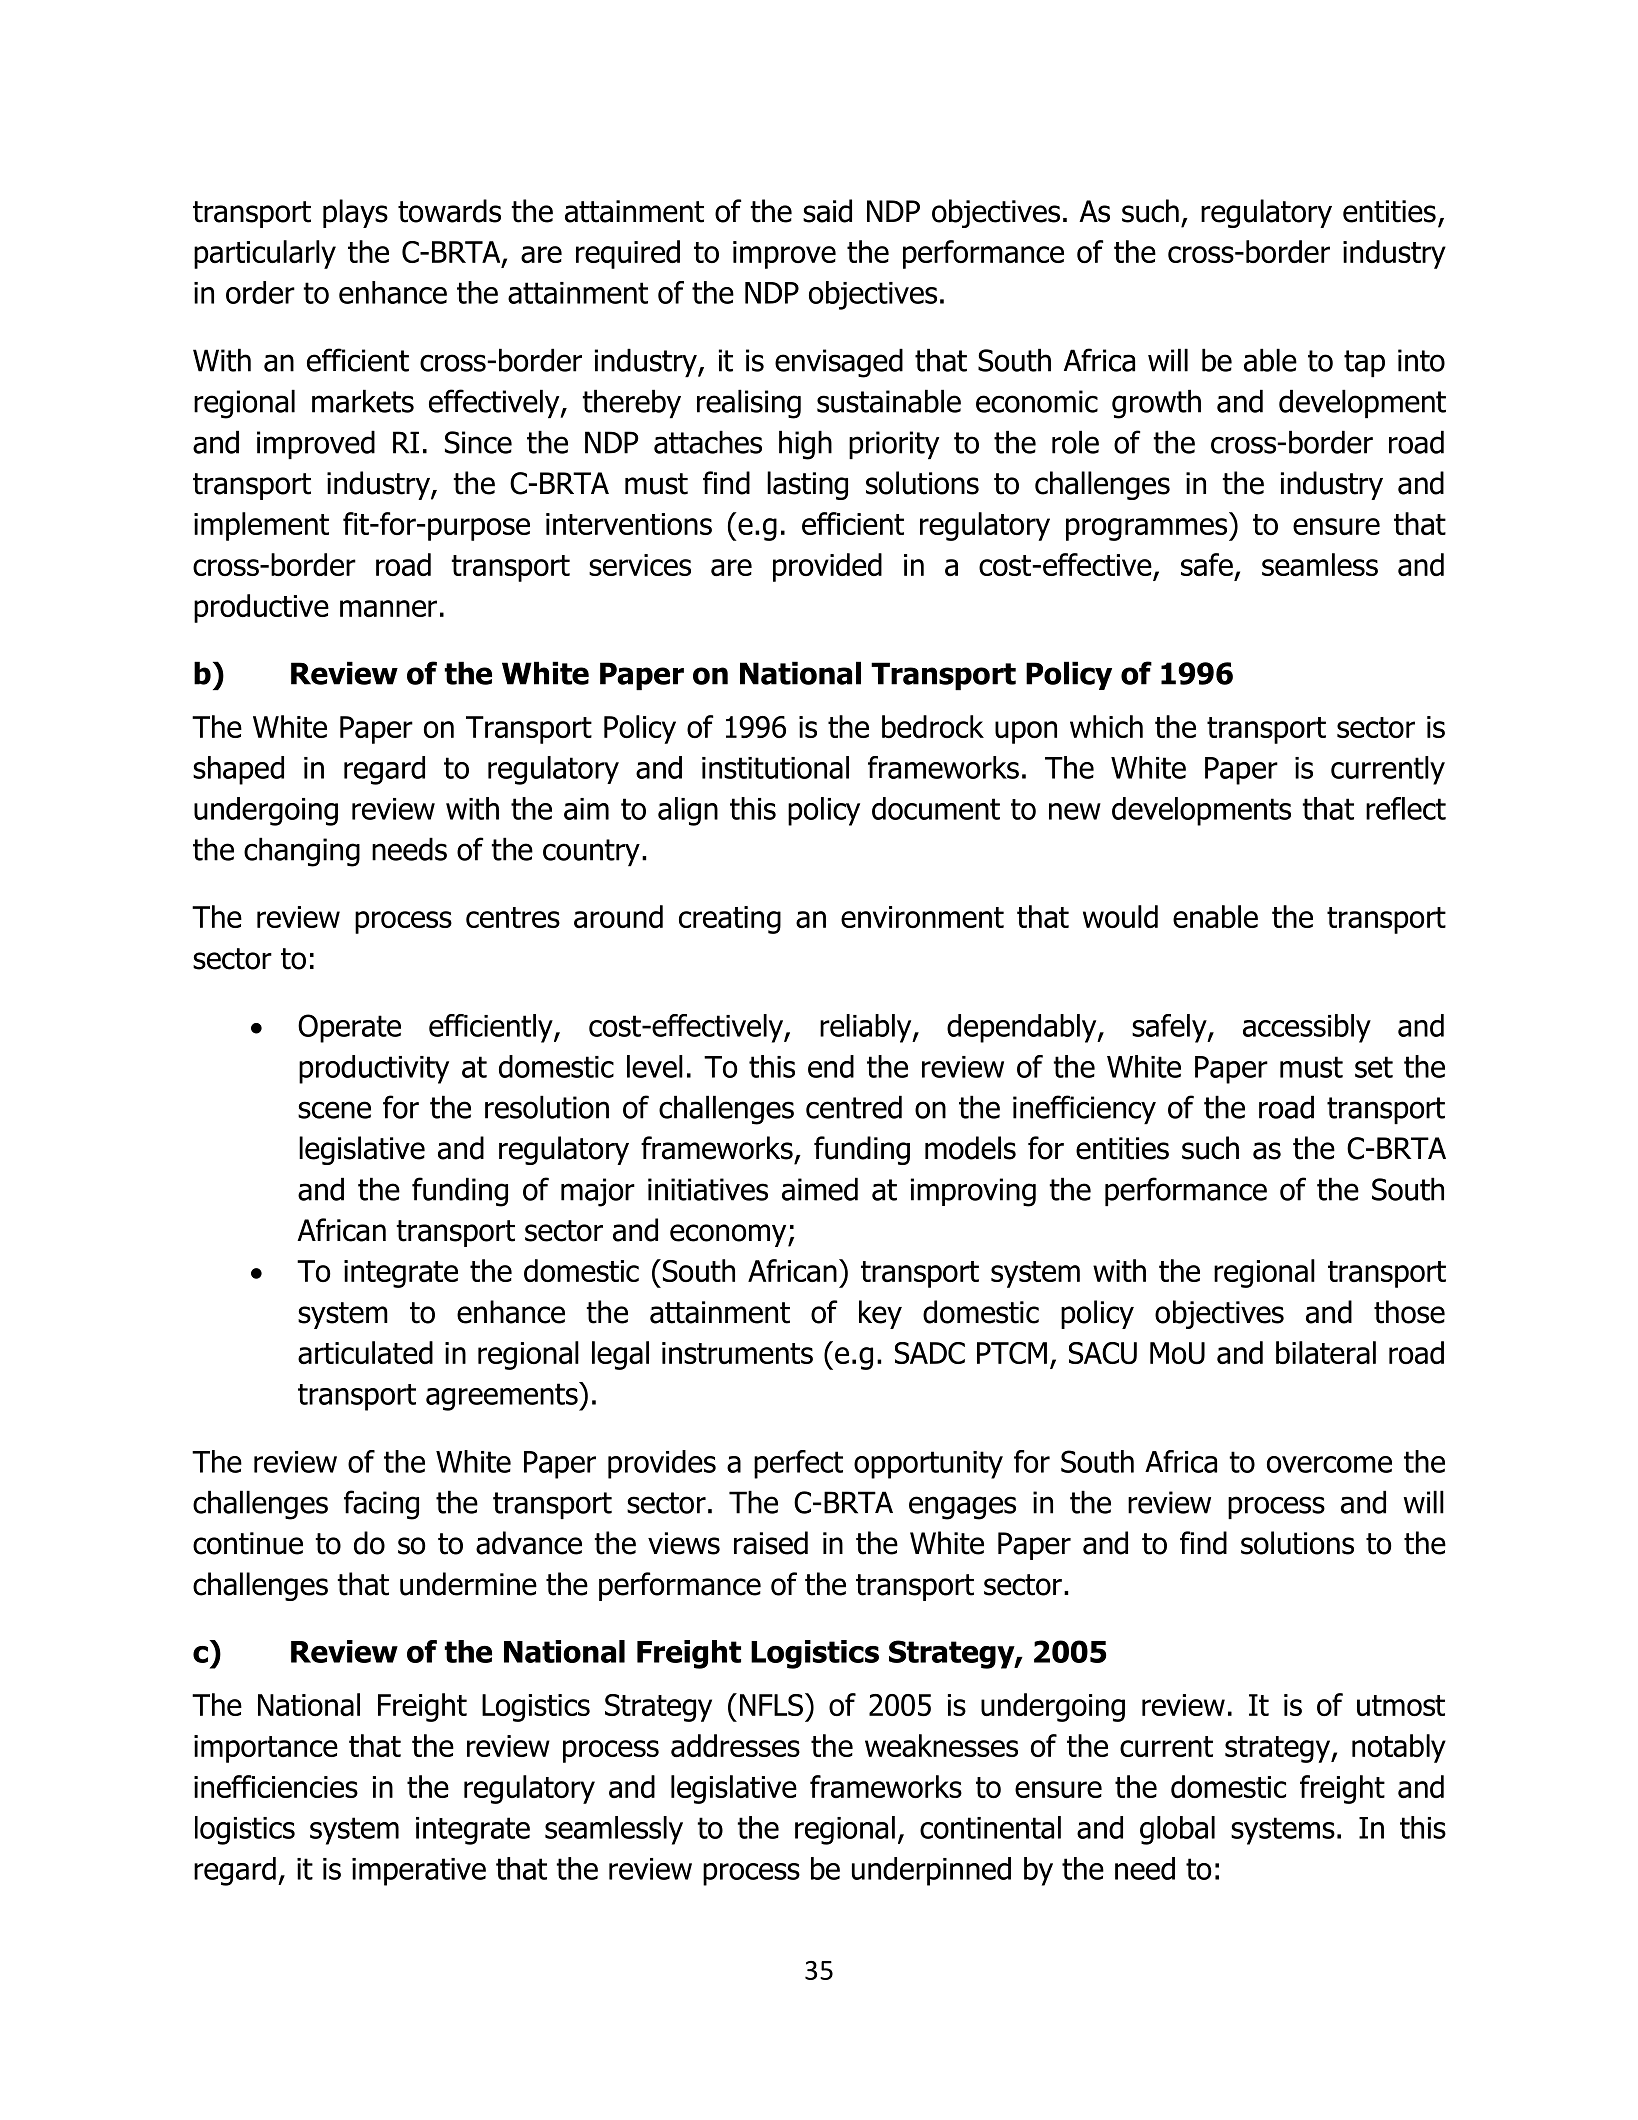 This document has width=1638, height=2120. What do you see at coordinates (365, 1352) in the document?
I see `articulated` at bounding box center [365, 1352].
